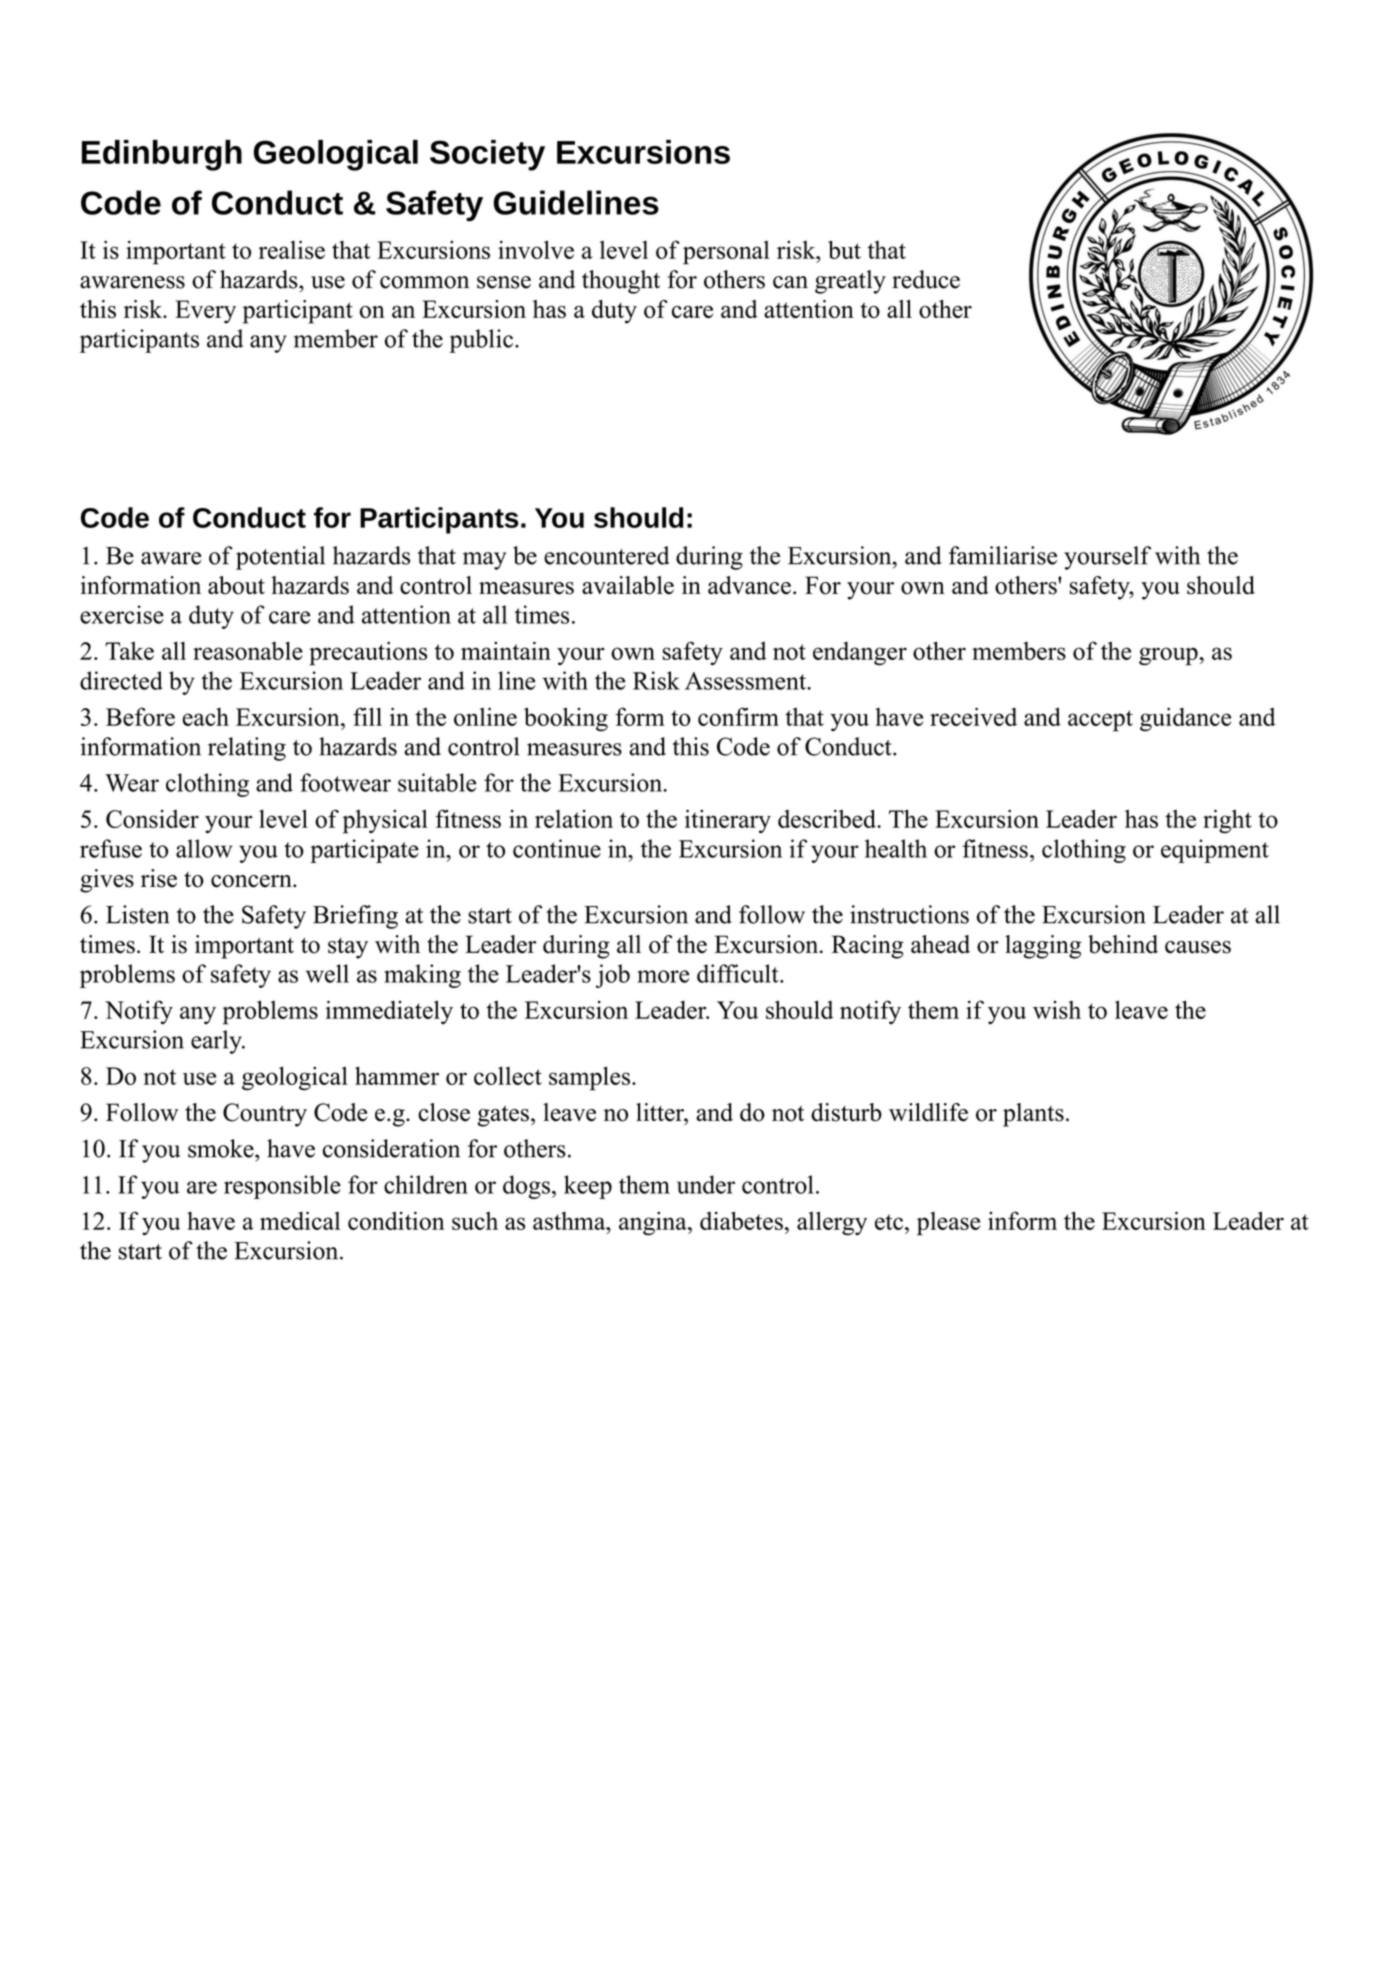 The image size is (1393, 1970). I want to click on reduce, so click(926, 279).
